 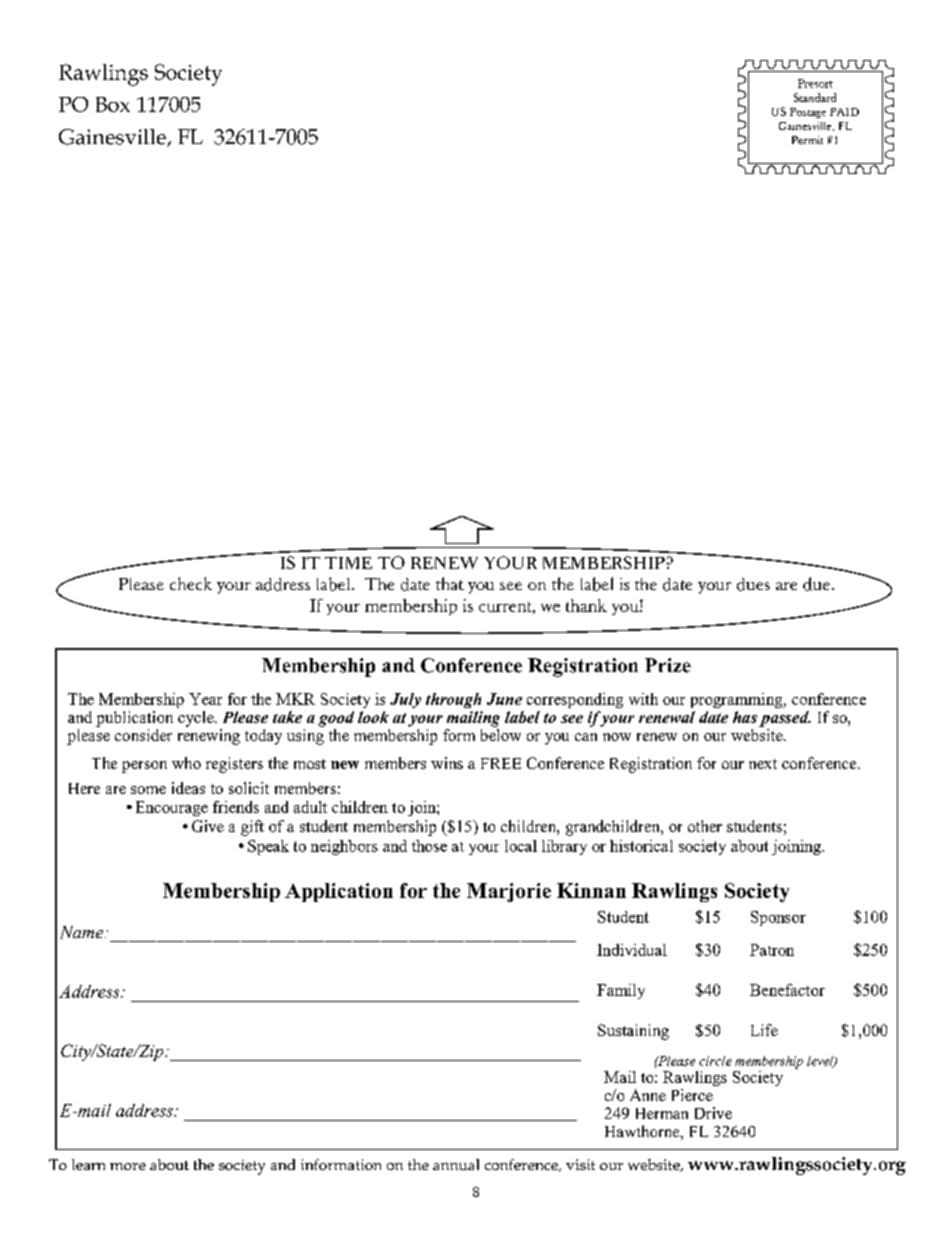 I want to click on Permit, so click(x=807, y=140).
